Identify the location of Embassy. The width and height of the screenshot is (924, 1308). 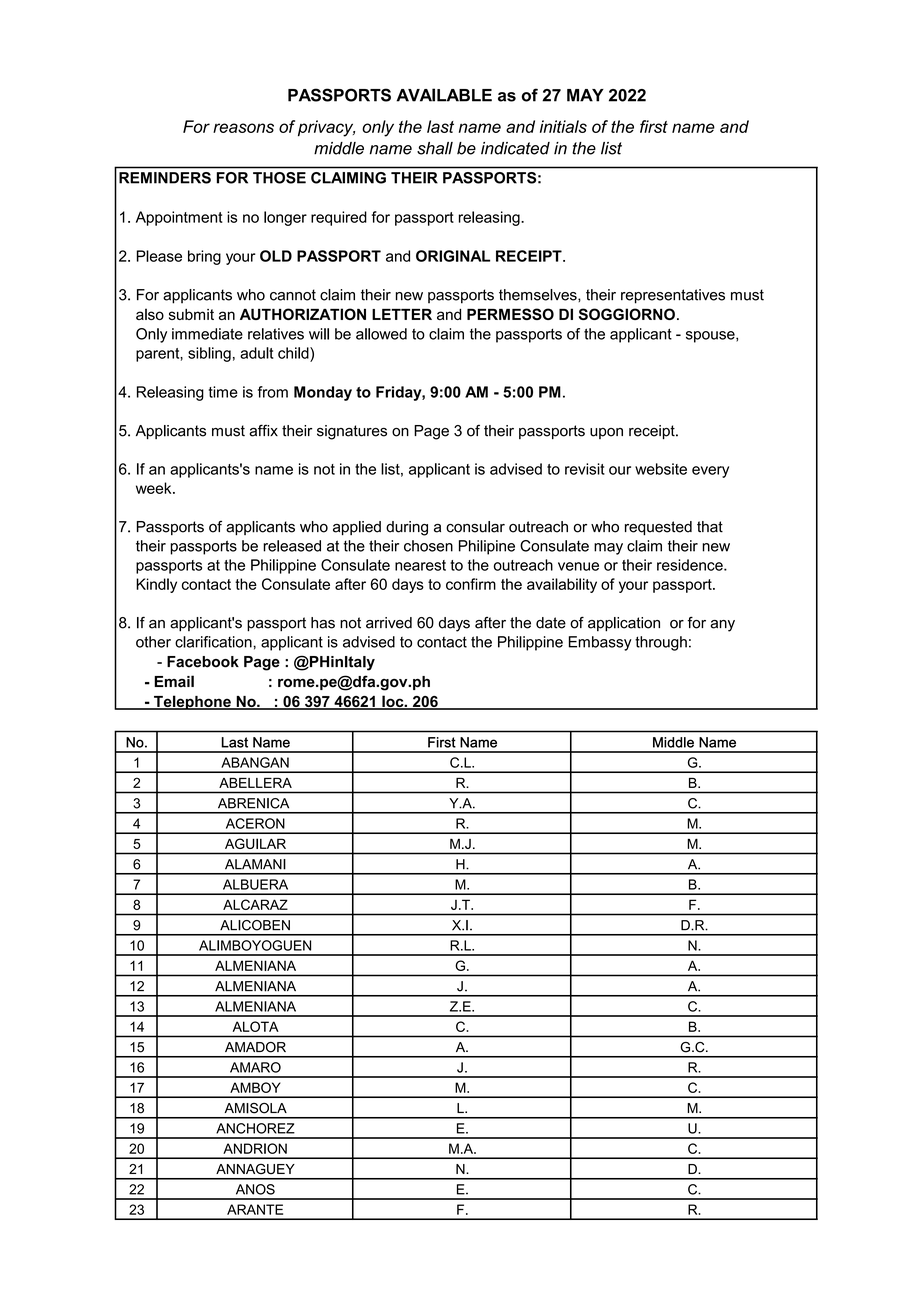
(600, 643).
